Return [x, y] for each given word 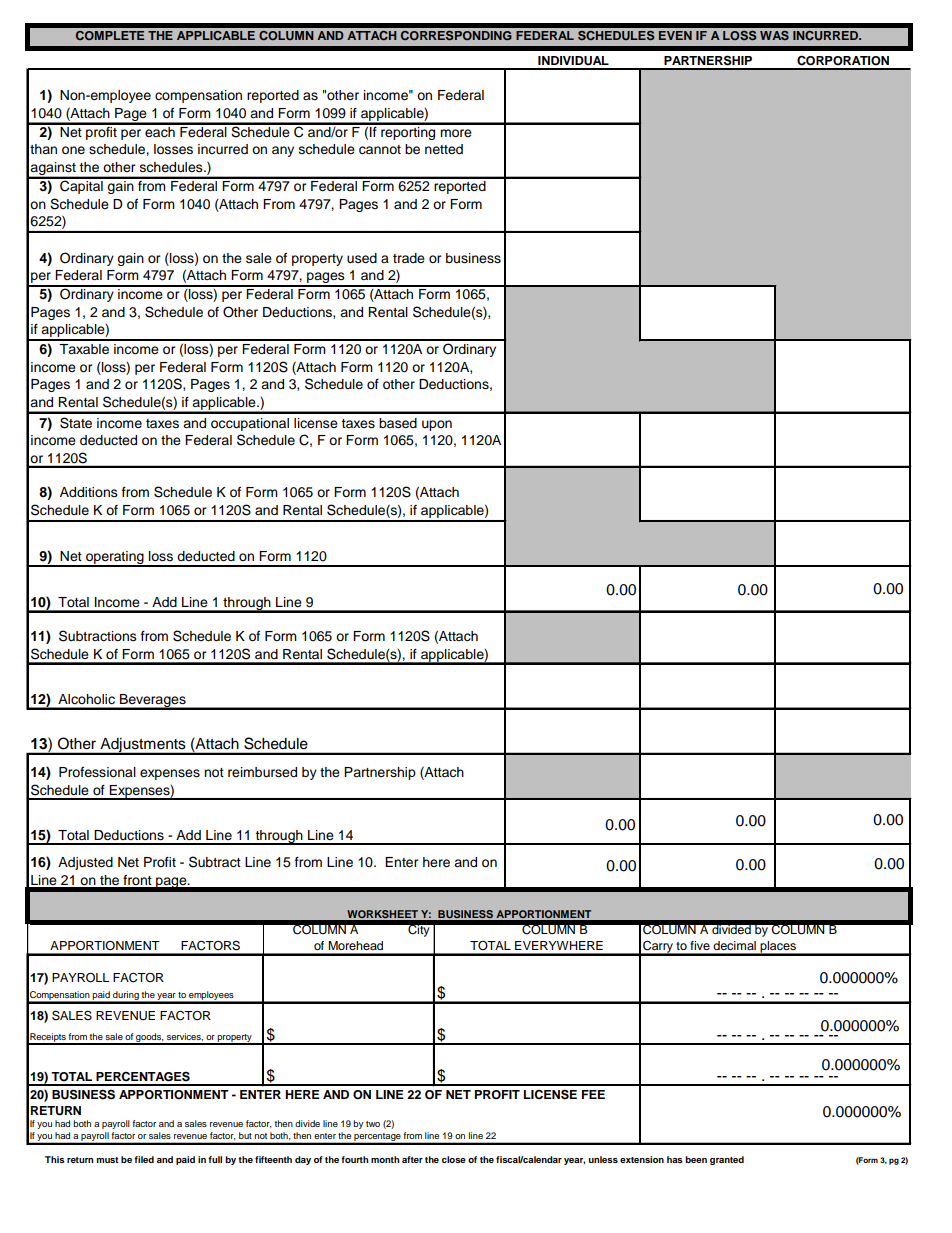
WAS [774, 35]
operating [115, 558]
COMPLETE [110, 35]
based [398, 423]
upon [437, 425]
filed [144, 1159]
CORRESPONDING [456, 35]
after [412, 1159]
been [696, 1159]
